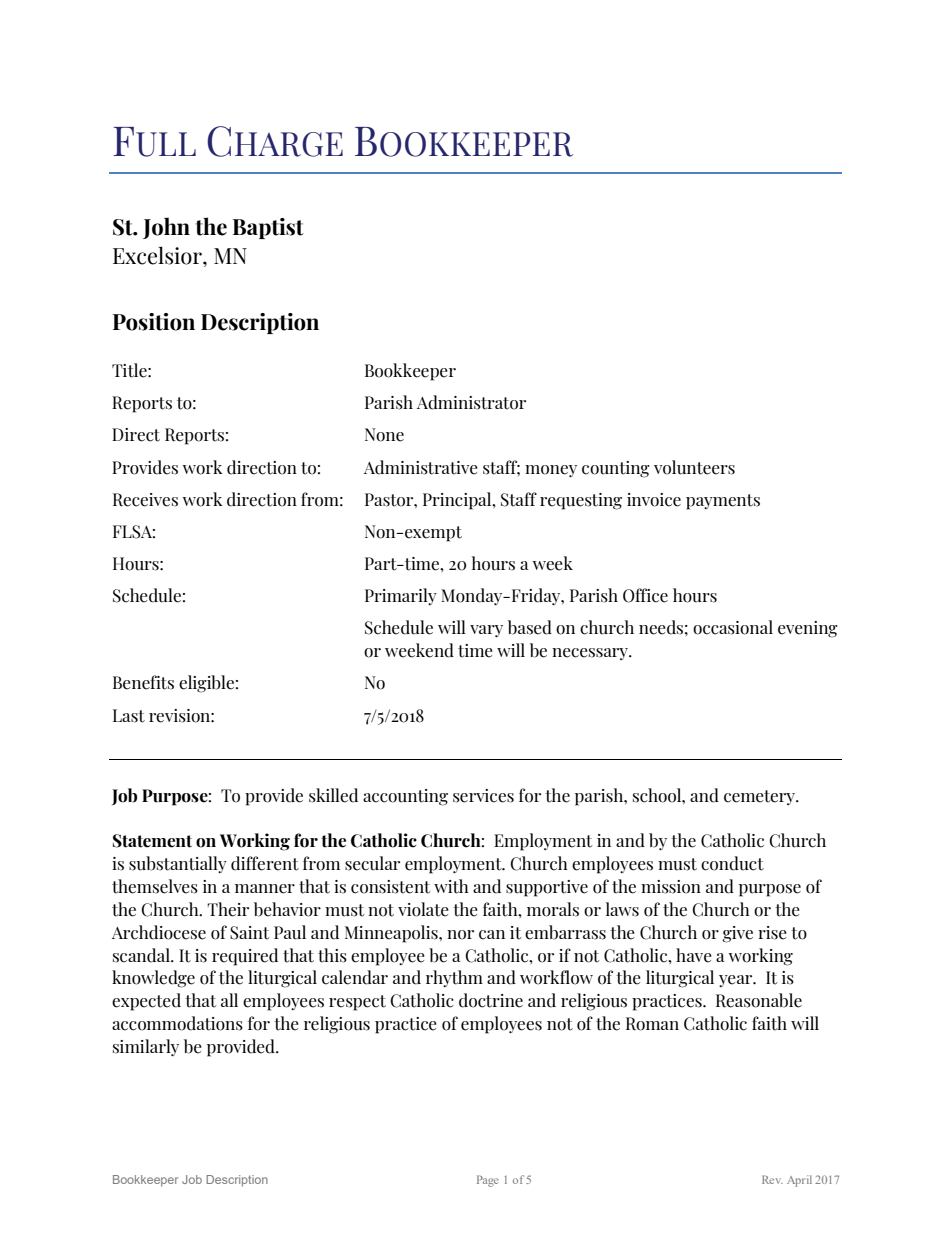 This image has width=952, height=1233. Describe the element at coordinates (723, 502) in the image. I see `payments` at that location.
